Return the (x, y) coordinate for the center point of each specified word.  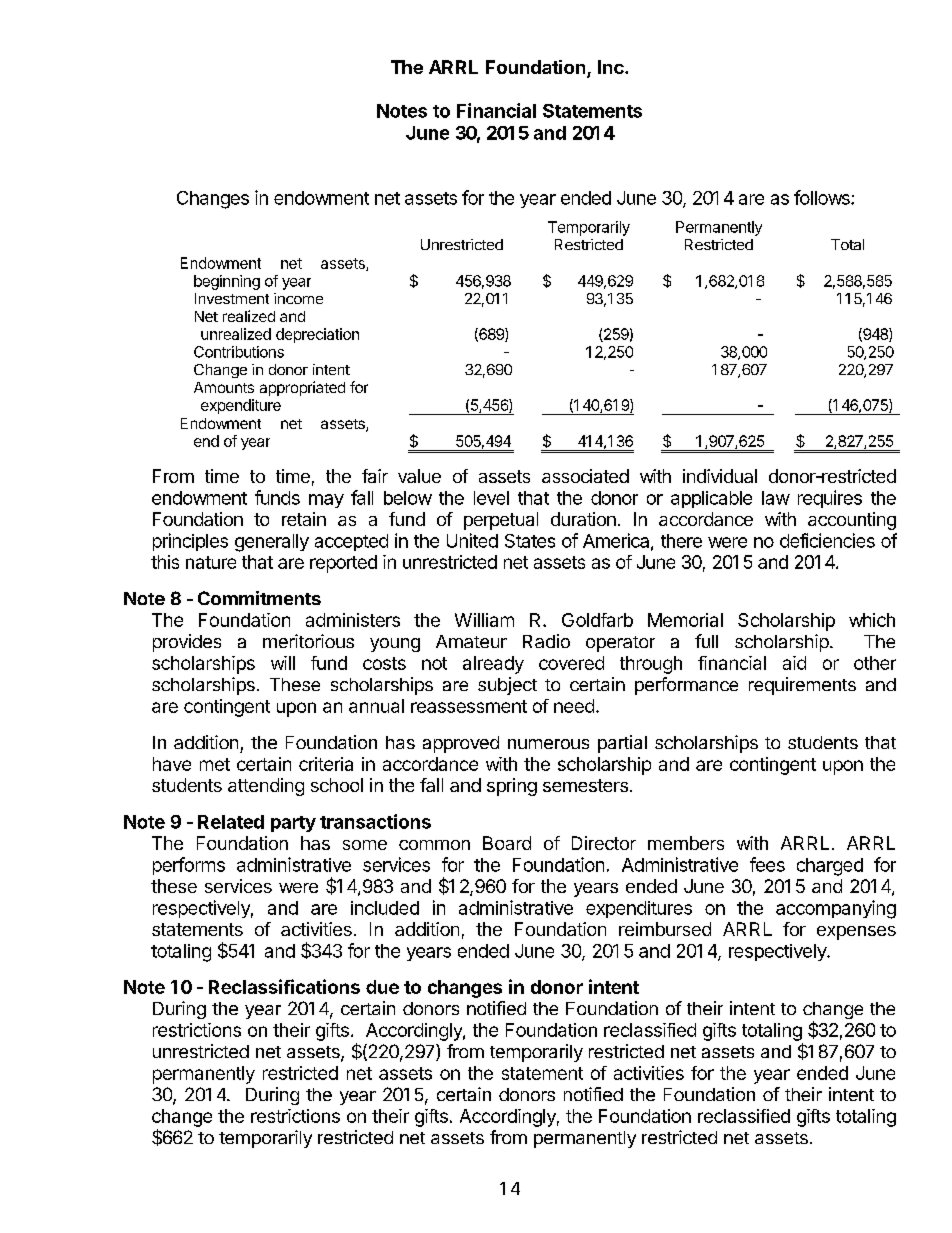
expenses (856, 933)
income (298, 298)
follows (823, 197)
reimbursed (665, 929)
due (382, 987)
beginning (227, 282)
